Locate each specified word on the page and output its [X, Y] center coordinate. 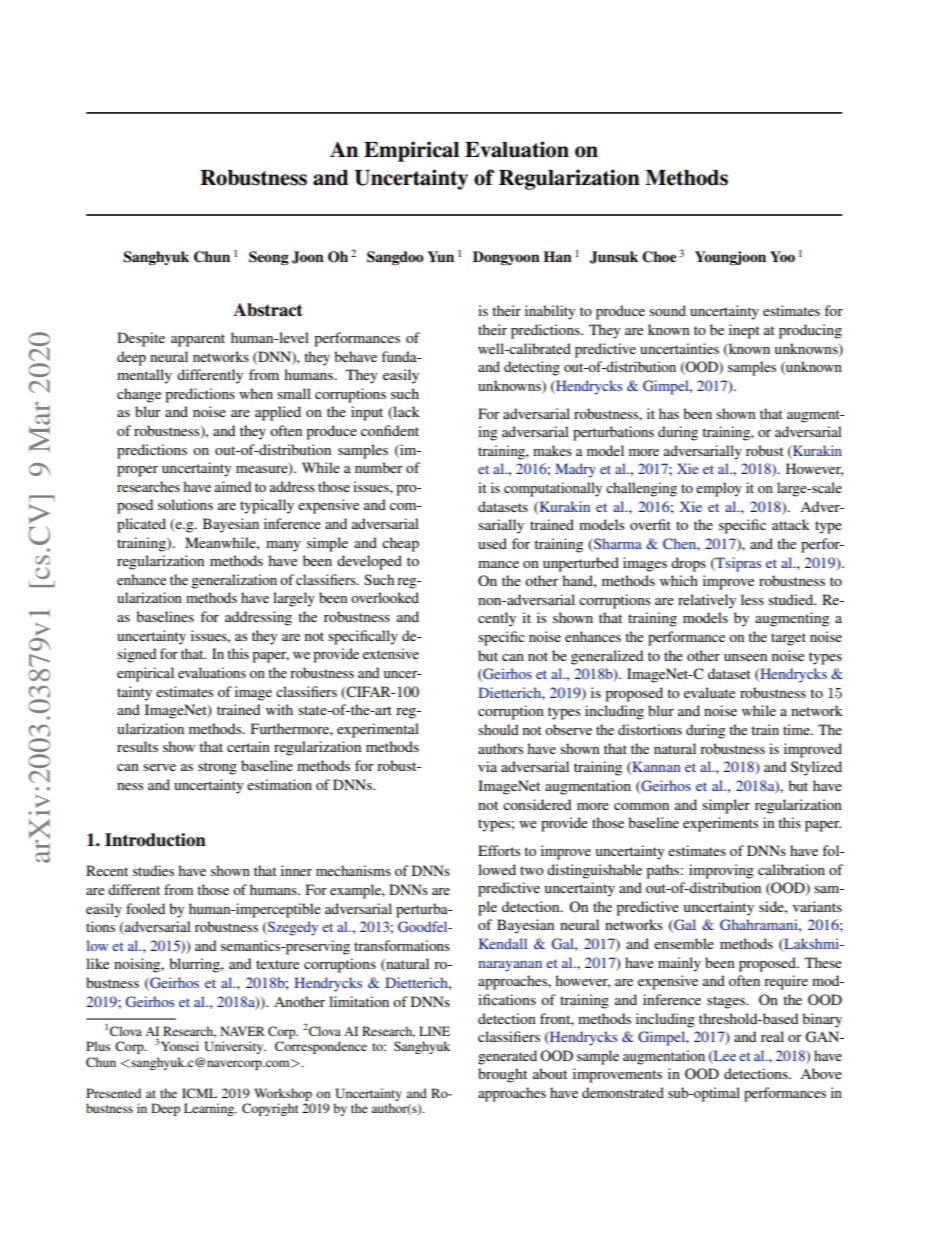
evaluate [709, 692]
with [279, 709]
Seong [269, 258]
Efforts [499, 850]
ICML [199, 1093]
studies [153, 870]
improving [721, 871]
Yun [440, 256]
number [379, 467]
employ [719, 489]
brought [502, 1075]
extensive [391, 653]
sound [667, 310]
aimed [233, 486]
